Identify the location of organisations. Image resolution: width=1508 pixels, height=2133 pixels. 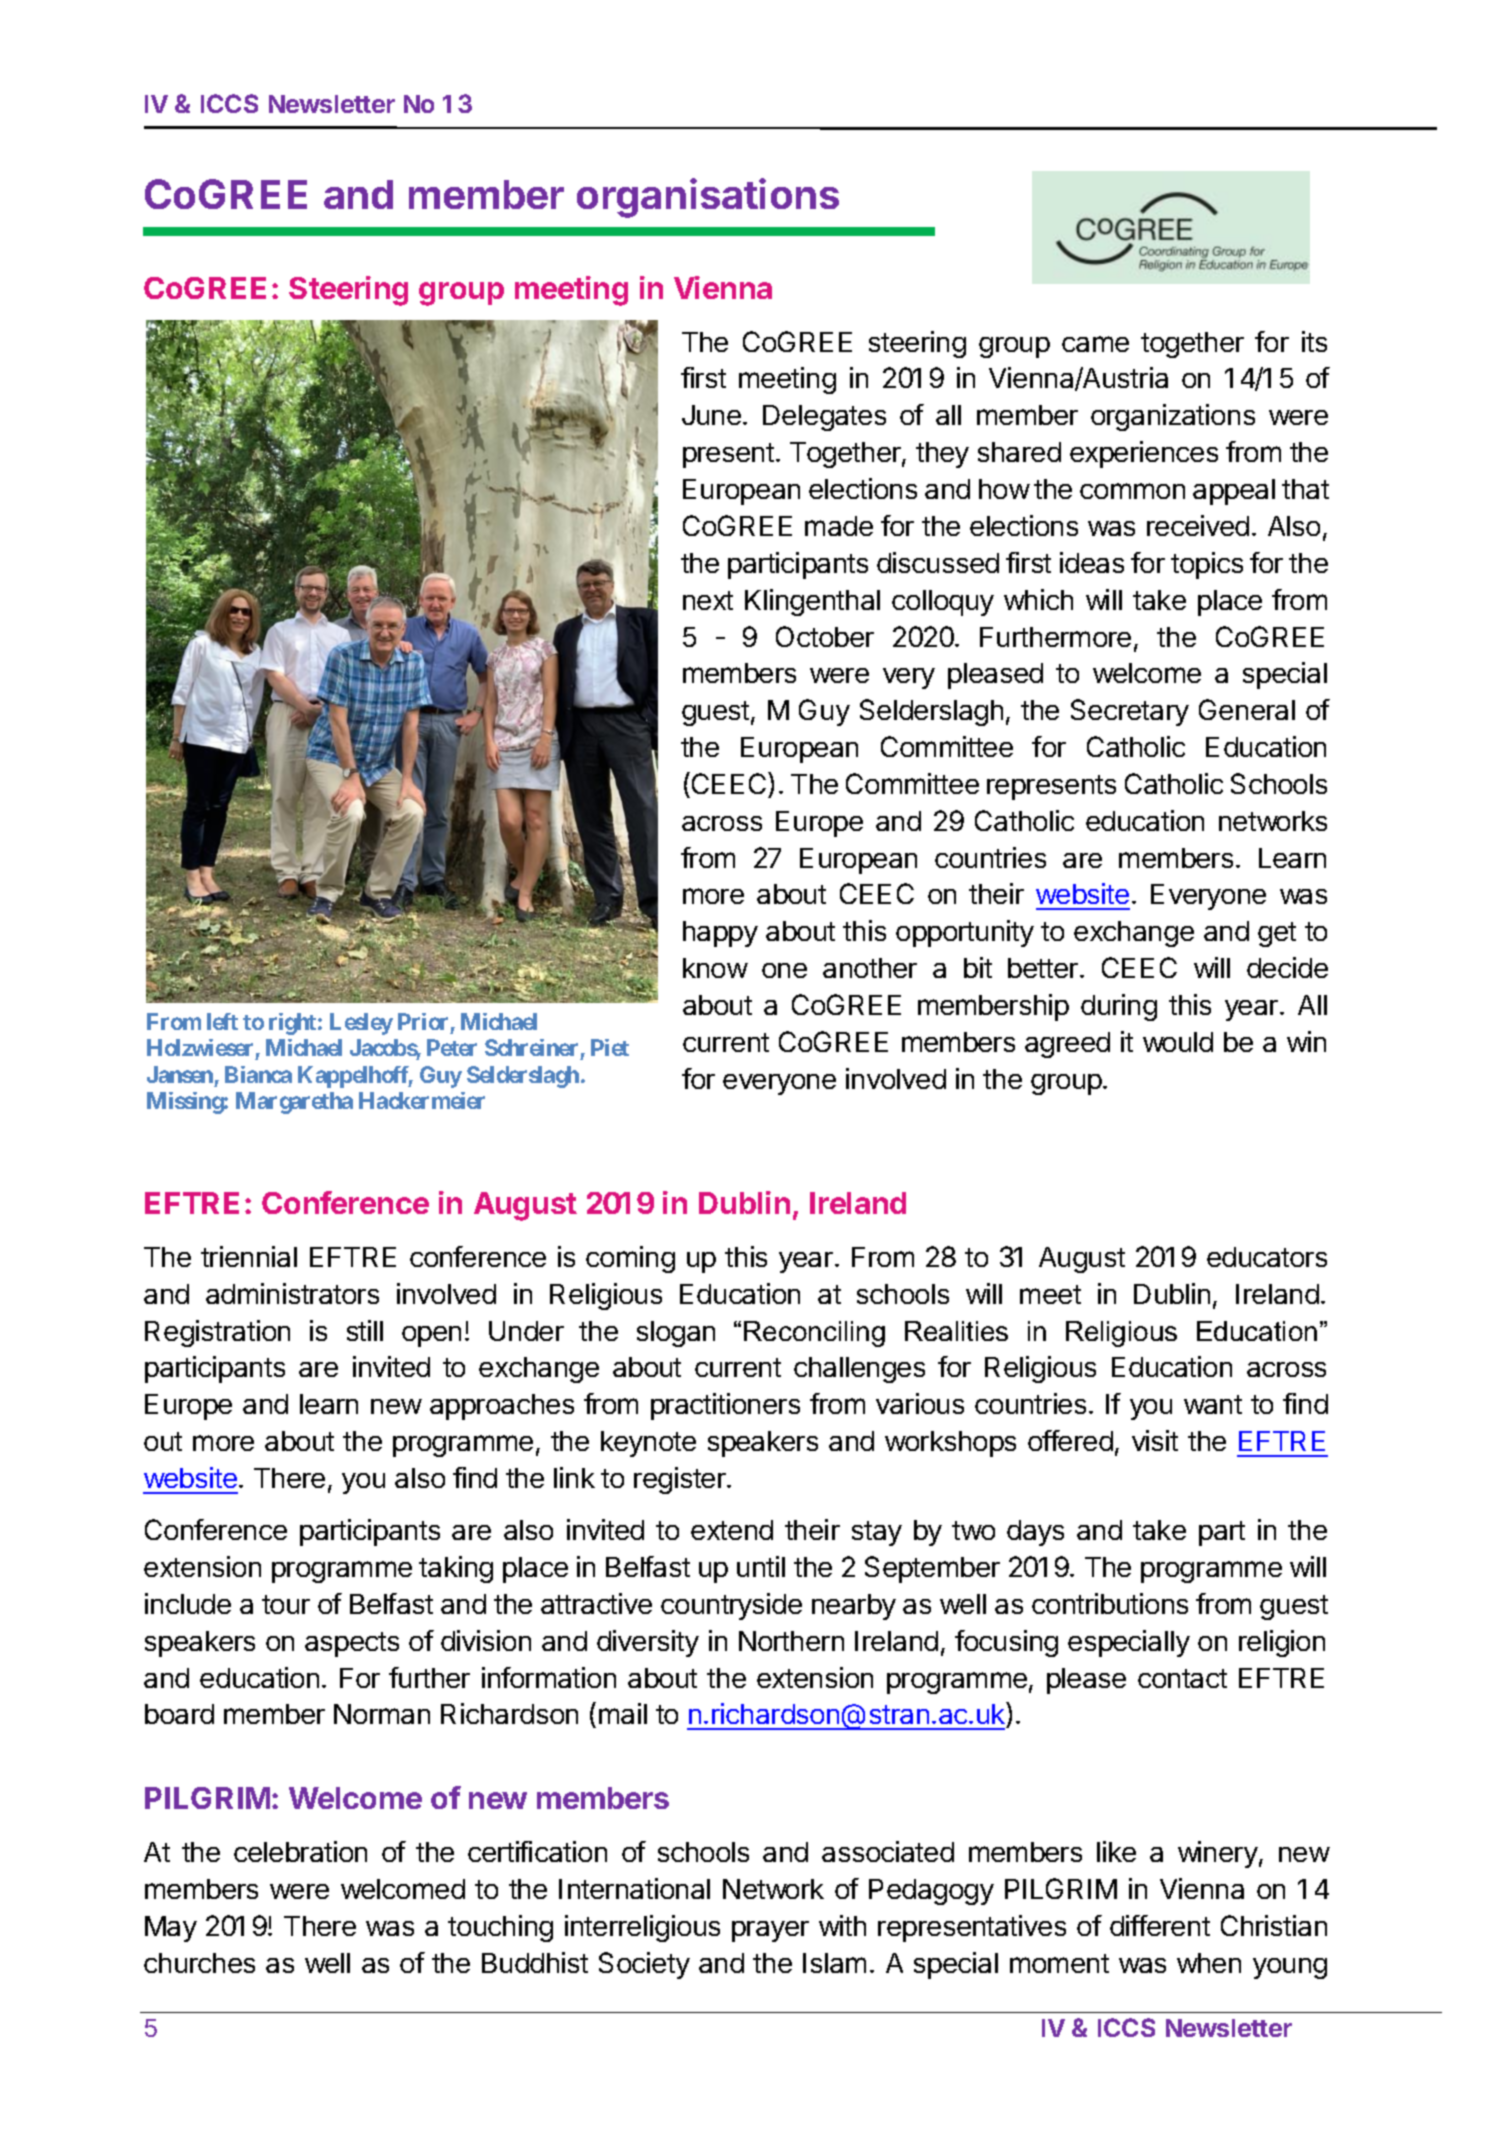
(708, 198).
